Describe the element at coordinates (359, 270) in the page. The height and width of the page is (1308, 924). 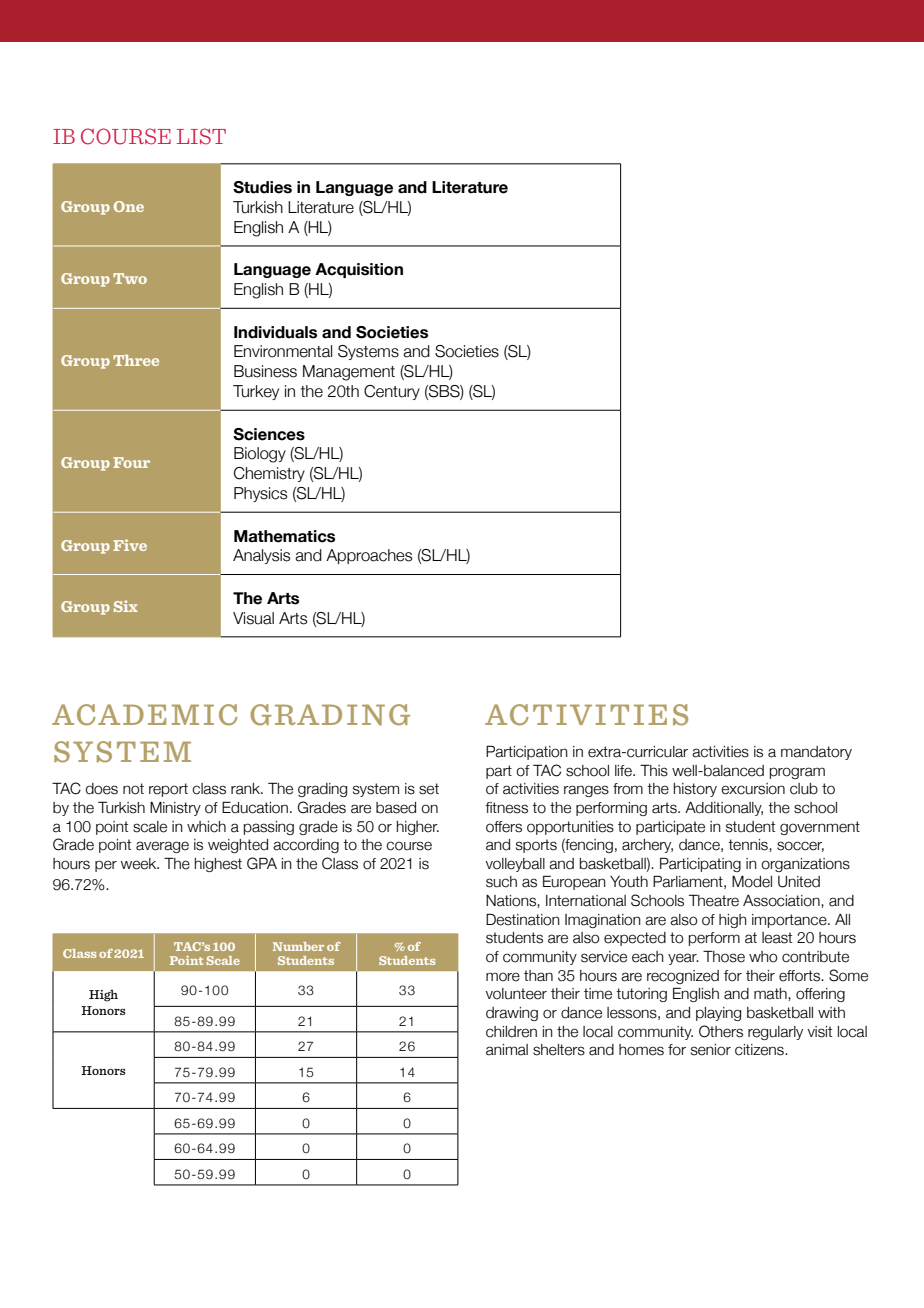
I see `Acquisition` at that location.
